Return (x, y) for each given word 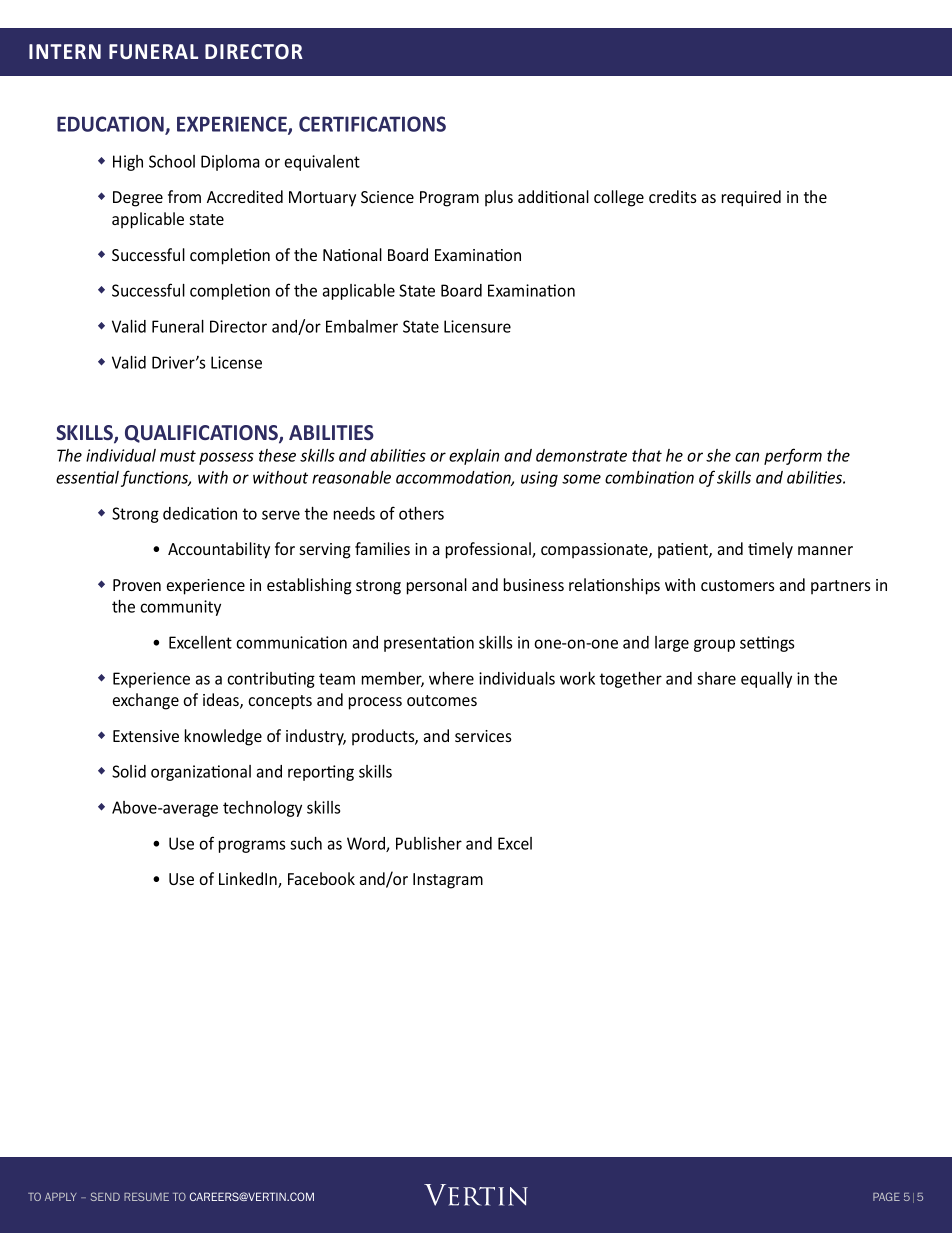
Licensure (477, 326)
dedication (200, 513)
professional (489, 550)
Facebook (321, 878)
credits (673, 196)
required (751, 198)
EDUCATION (111, 125)
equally (766, 680)
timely (770, 550)
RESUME (146, 1196)
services (483, 736)
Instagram (448, 881)
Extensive (146, 736)
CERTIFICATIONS (372, 124)
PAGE (886, 1196)
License (236, 362)
